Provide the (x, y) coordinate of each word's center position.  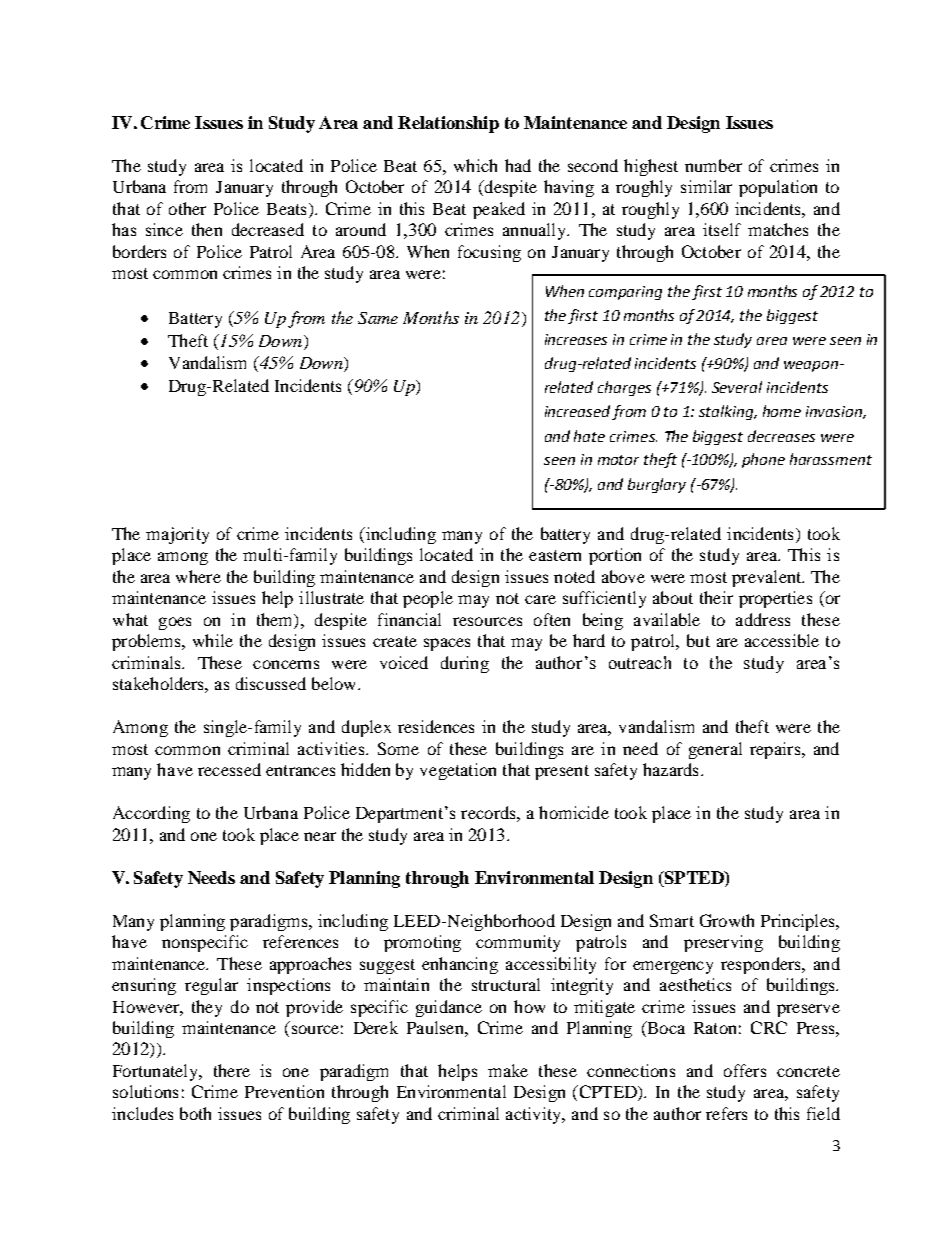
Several (737, 387)
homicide (574, 812)
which (475, 165)
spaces (447, 644)
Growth (727, 920)
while (213, 640)
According (151, 814)
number (713, 165)
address (763, 619)
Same (378, 318)
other (187, 208)
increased (577, 411)
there (232, 1070)
